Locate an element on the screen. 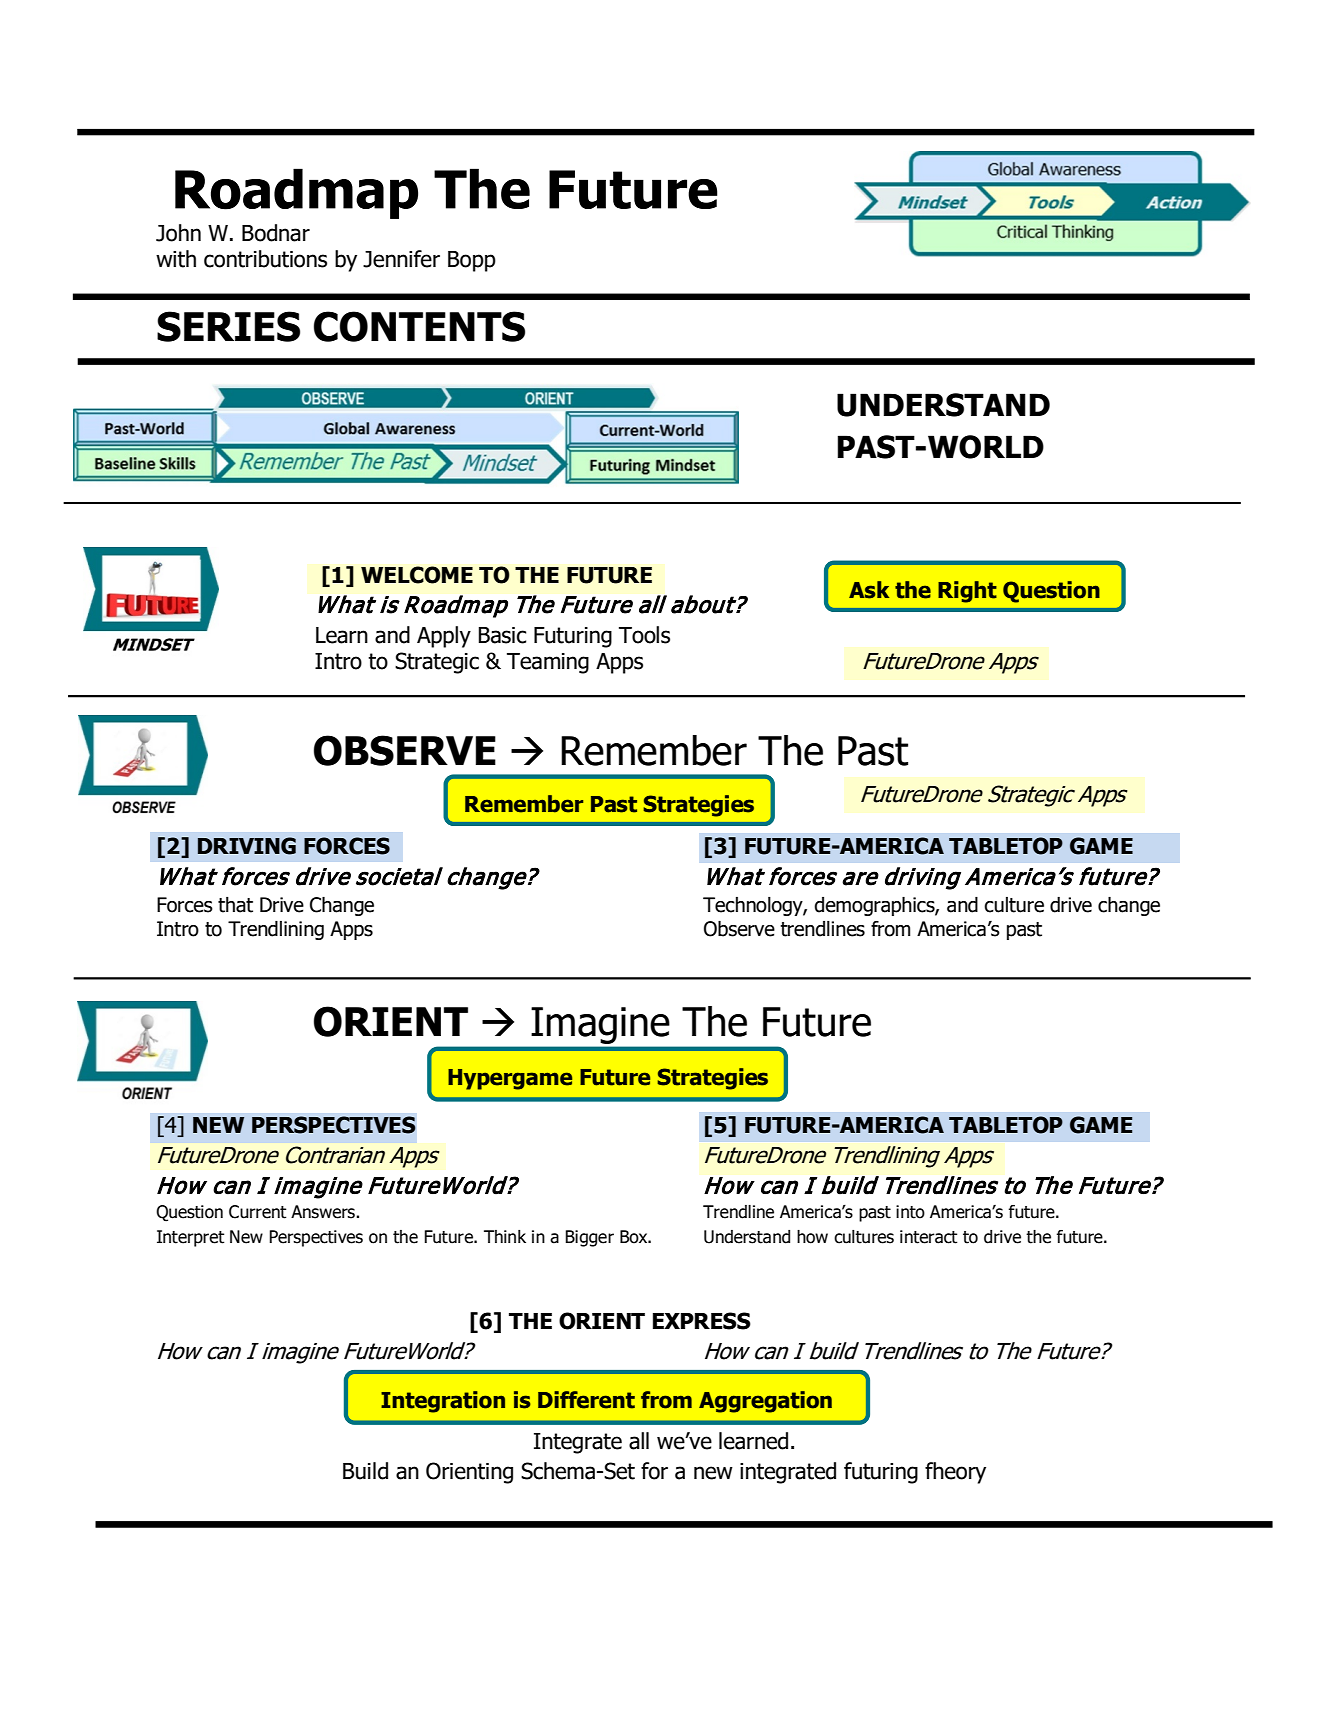 This screenshot has width=1329, height=1719. Aggregation is located at coordinates (765, 1402).
